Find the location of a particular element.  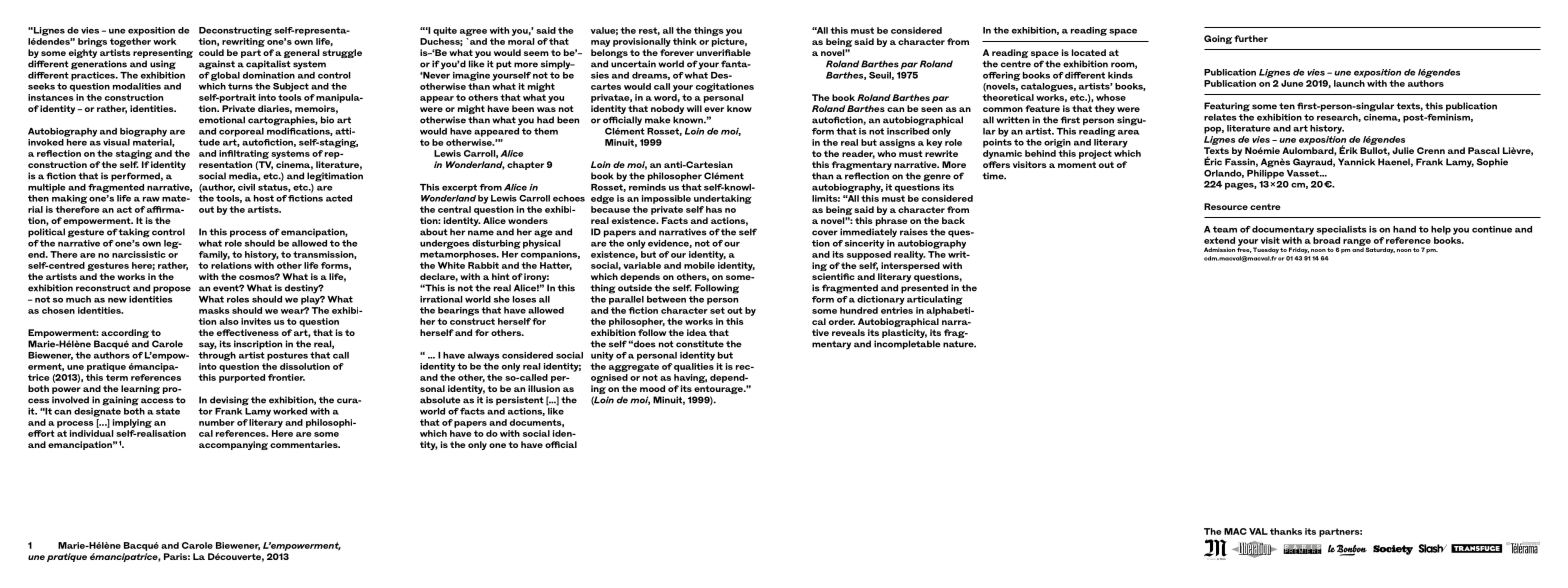

reminds is located at coordinates (647, 186).
